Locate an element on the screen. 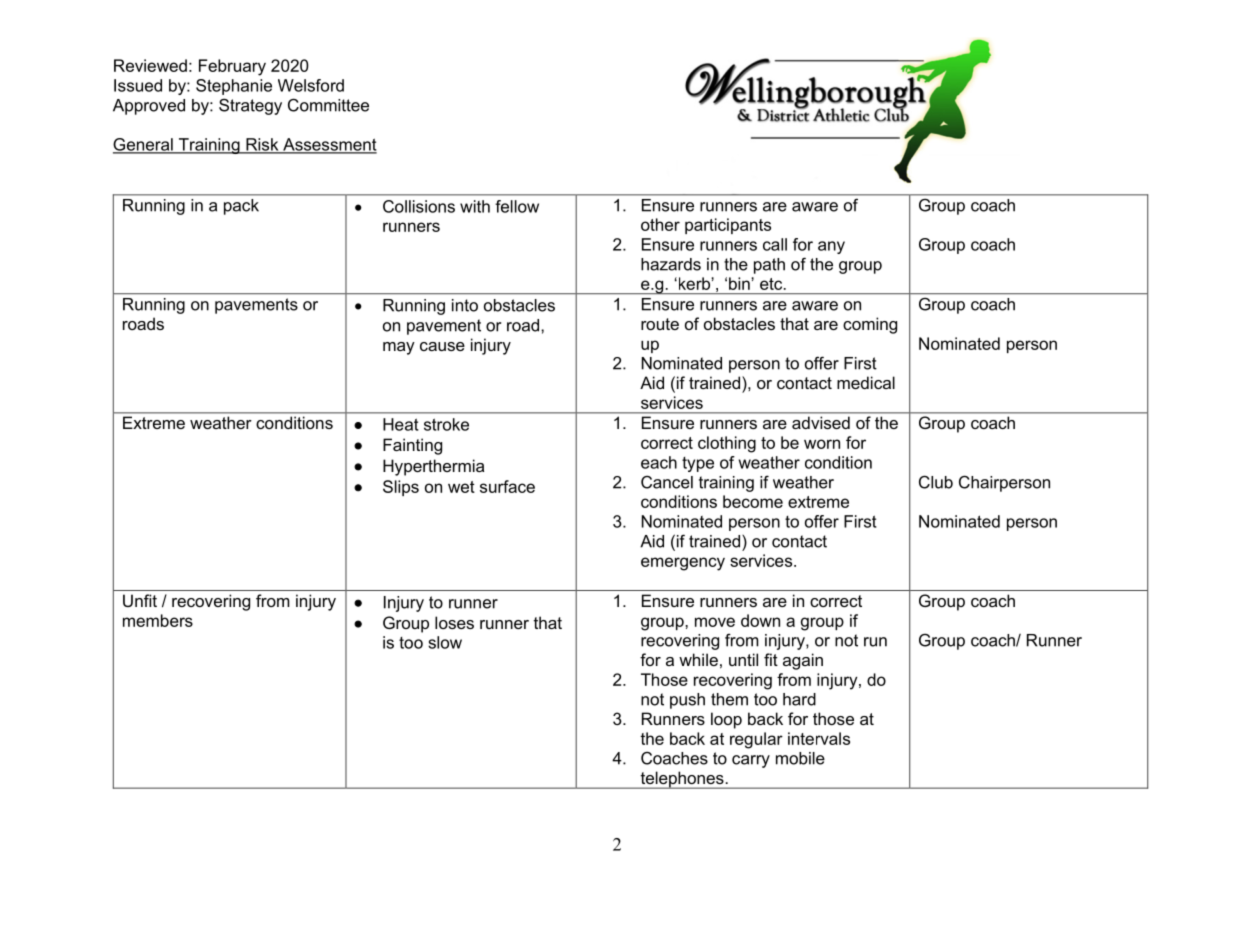 Image resolution: width=1233 pixels, height=952 pixels. Committee is located at coordinates (328, 105).
